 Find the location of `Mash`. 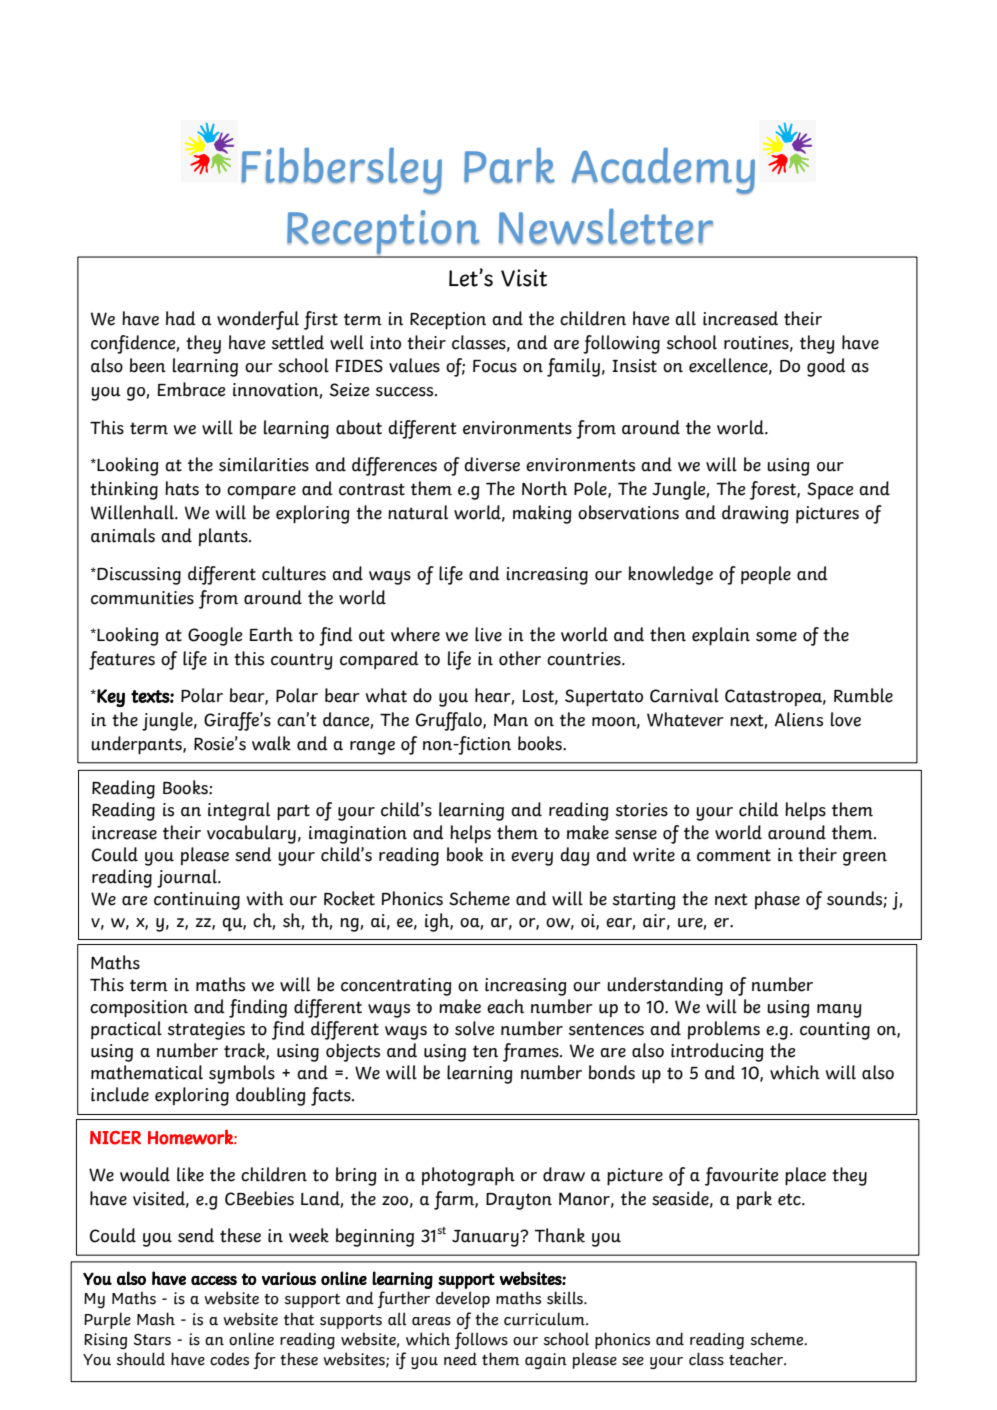

Mash is located at coordinates (156, 1319).
